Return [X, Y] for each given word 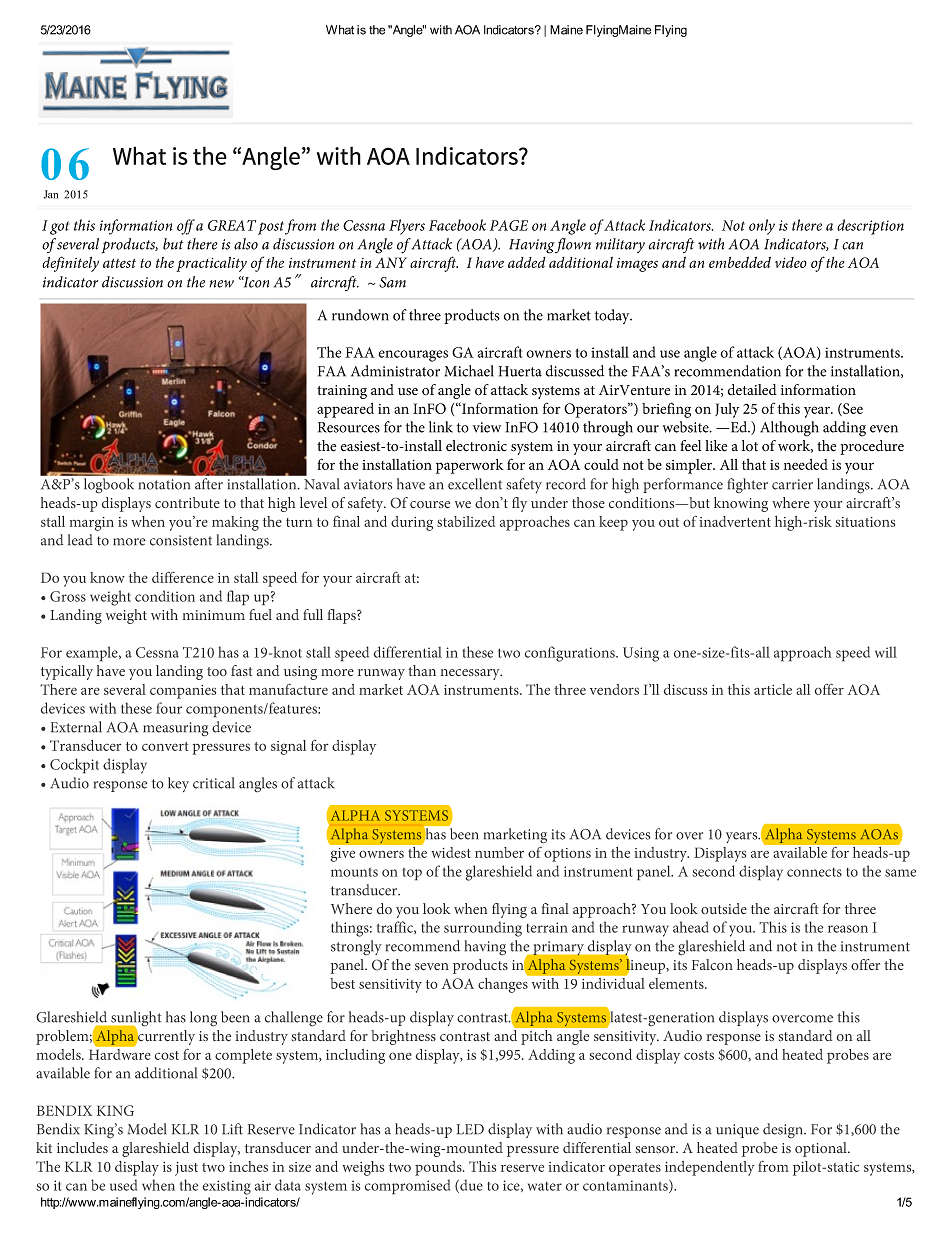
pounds [439, 1168]
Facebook [457, 225]
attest [119, 263]
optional [822, 1149]
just [186, 1169]
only [762, 227]
